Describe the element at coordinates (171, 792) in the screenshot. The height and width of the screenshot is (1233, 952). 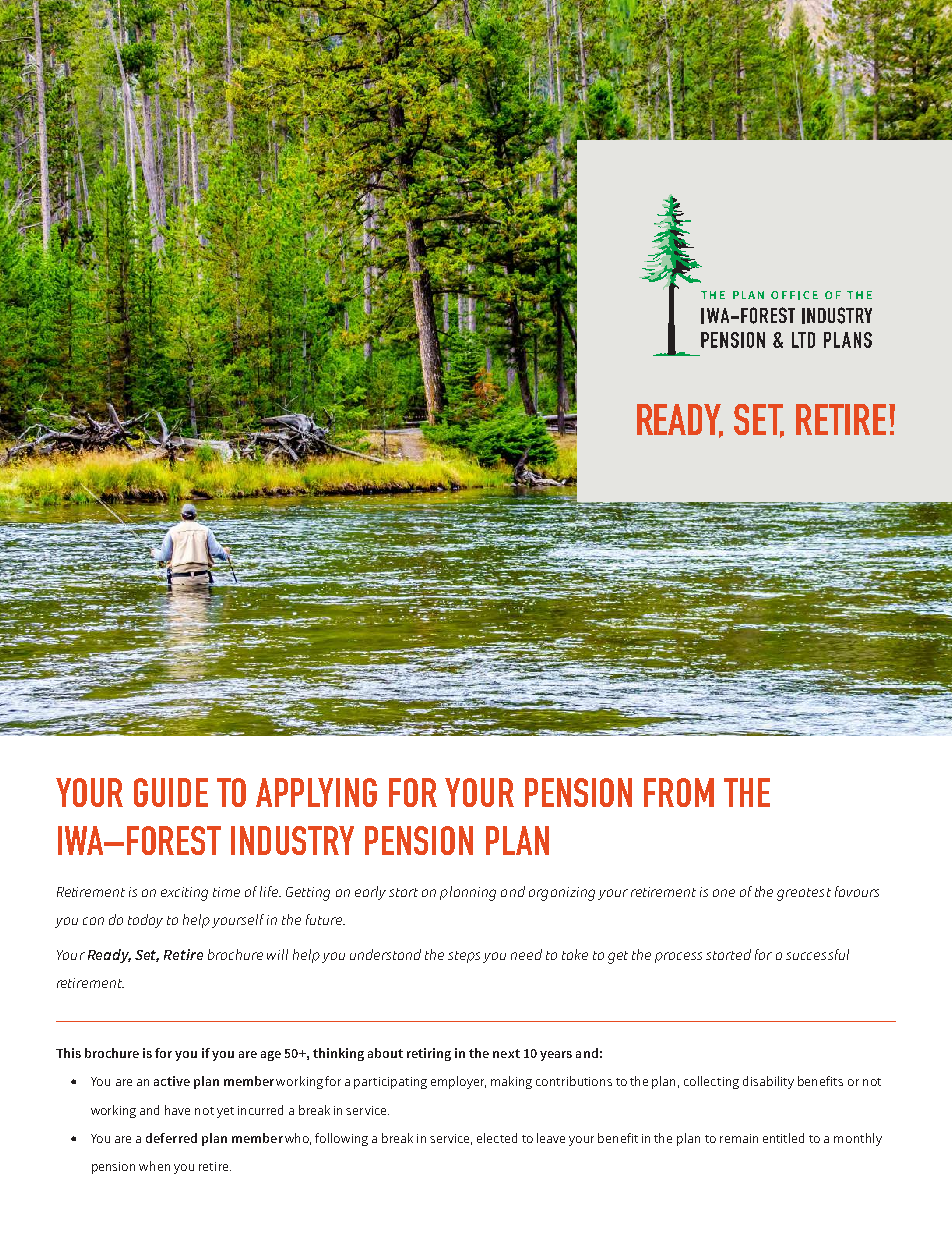
I see `GUIDE` at that location.
